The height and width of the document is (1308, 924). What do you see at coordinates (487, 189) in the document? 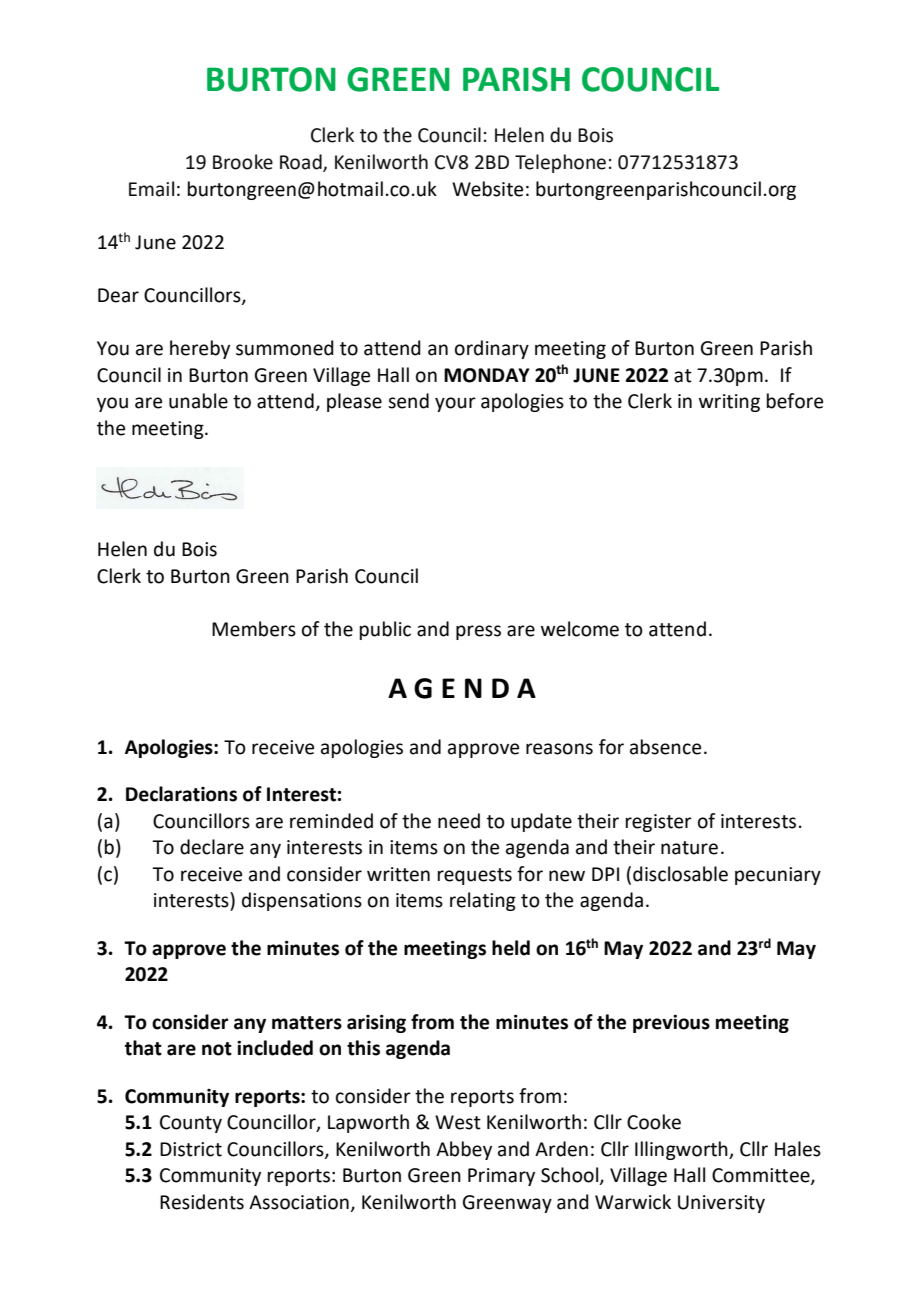
I see `Website` at bounding box center [487, 189].
